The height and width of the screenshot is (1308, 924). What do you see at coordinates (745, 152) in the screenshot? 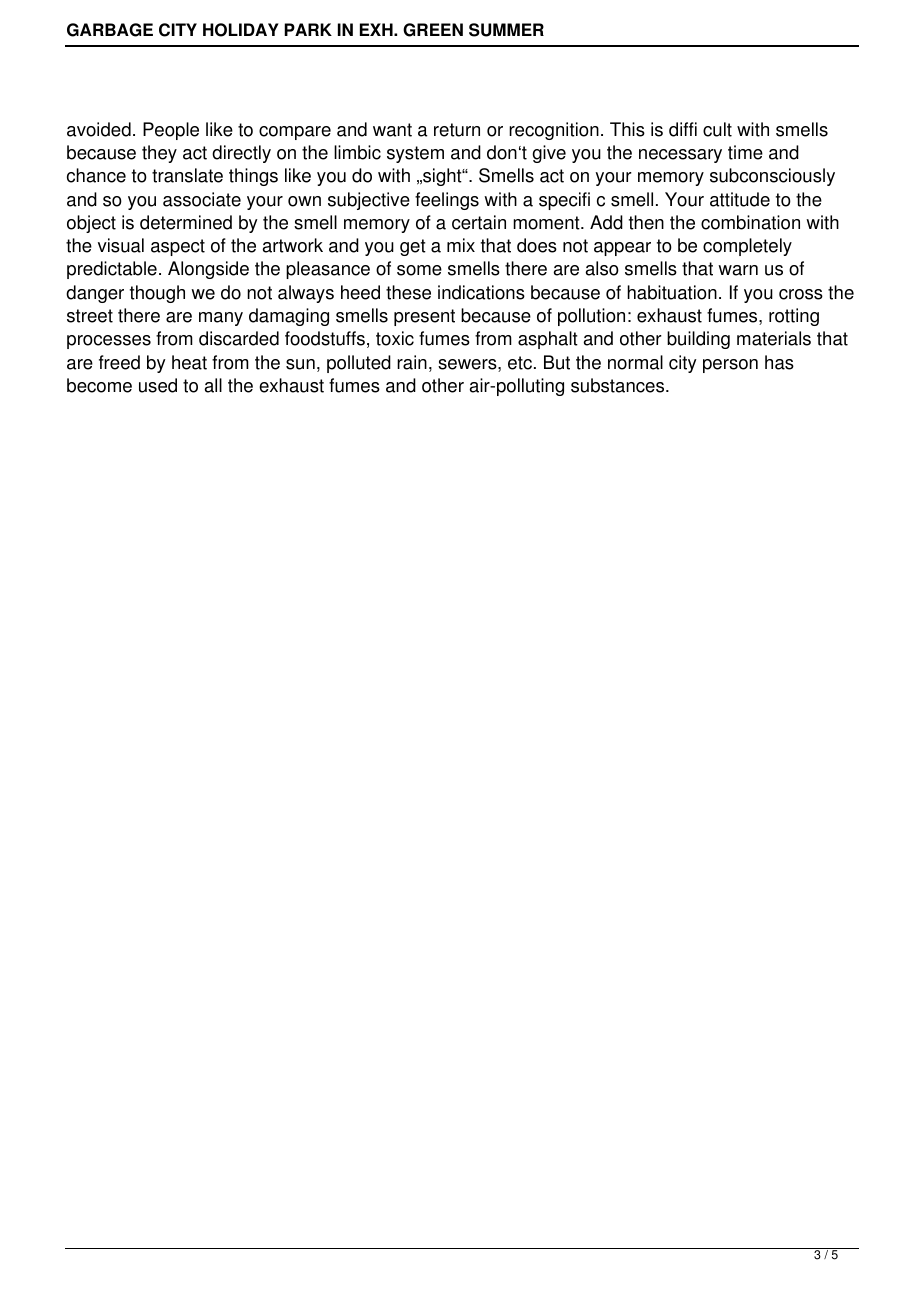
I see `time` at bounding box center [745, 152].
